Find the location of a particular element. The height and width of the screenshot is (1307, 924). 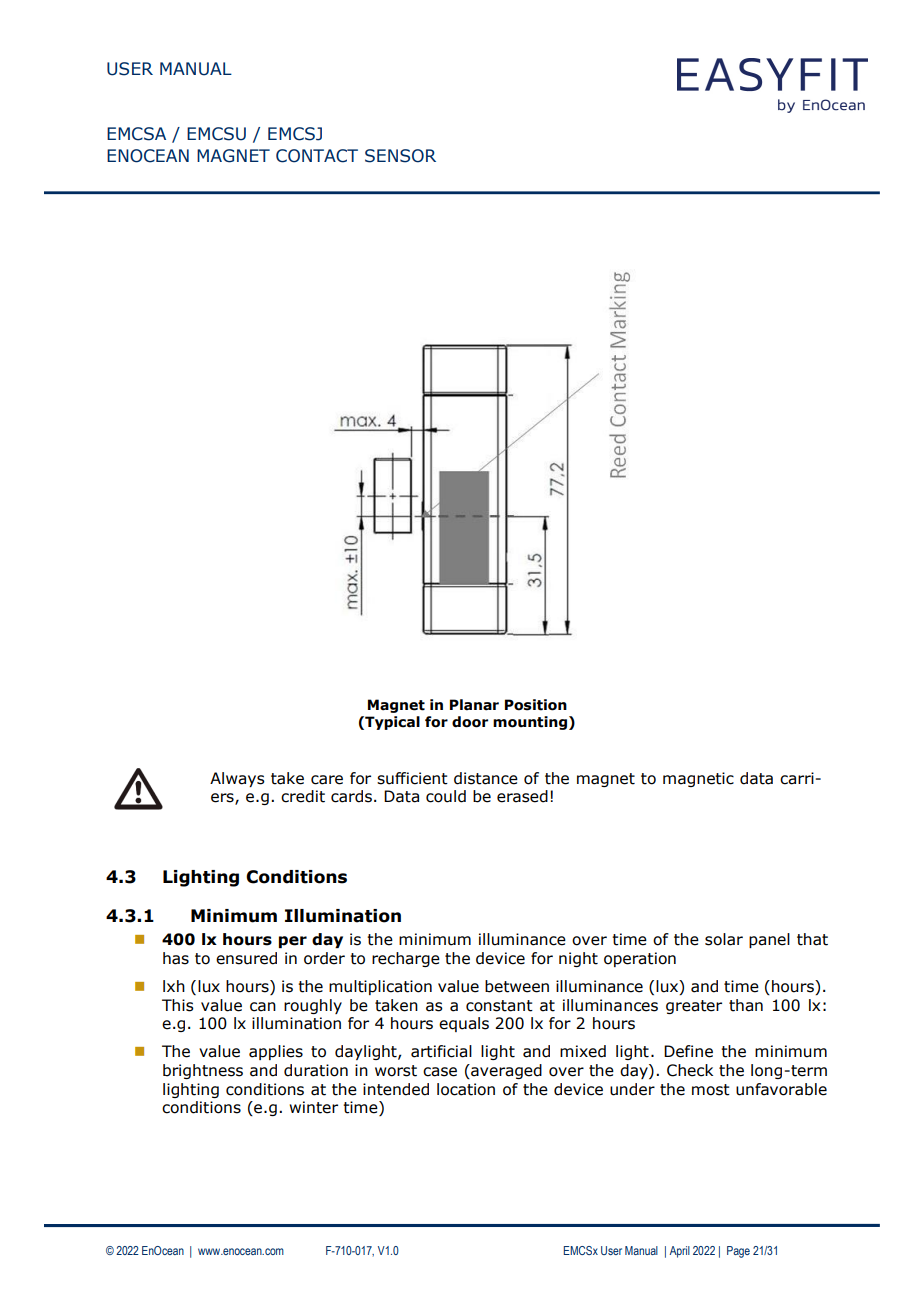

Planar is located at coordinates (474, 705).
